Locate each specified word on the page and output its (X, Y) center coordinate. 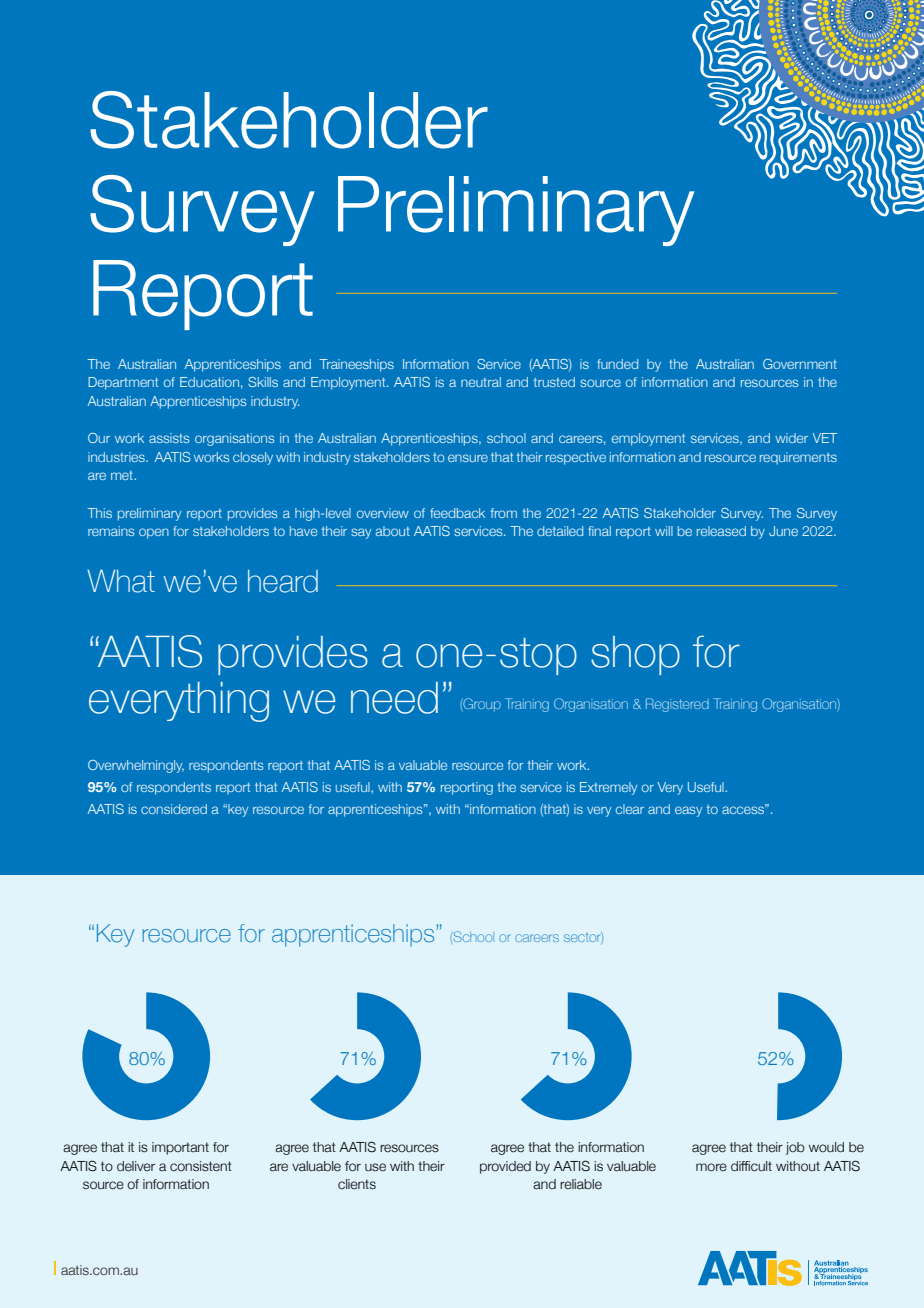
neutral (481, 382)
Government (800, 364)
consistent (201, 1166)
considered (174, 809)
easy (688, 811)
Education (209, 382)
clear (630, 809)
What (121, 581)
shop (635, 655)
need (394, 698)
